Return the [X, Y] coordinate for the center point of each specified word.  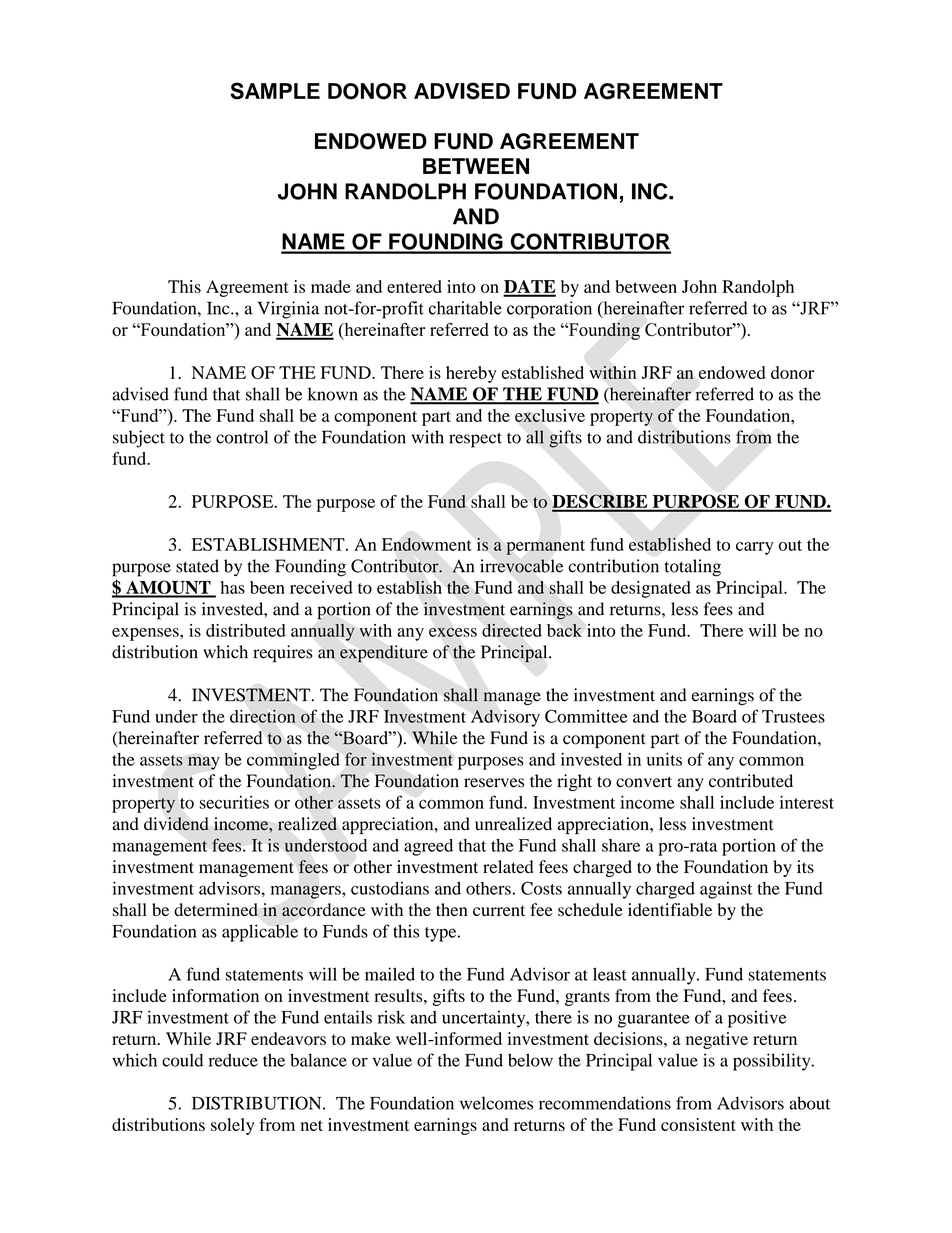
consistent [698, 1124]
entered [414, 286]
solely [232, 1126]
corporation [549, 310]
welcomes [496, 1103]
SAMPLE [275, 91]
